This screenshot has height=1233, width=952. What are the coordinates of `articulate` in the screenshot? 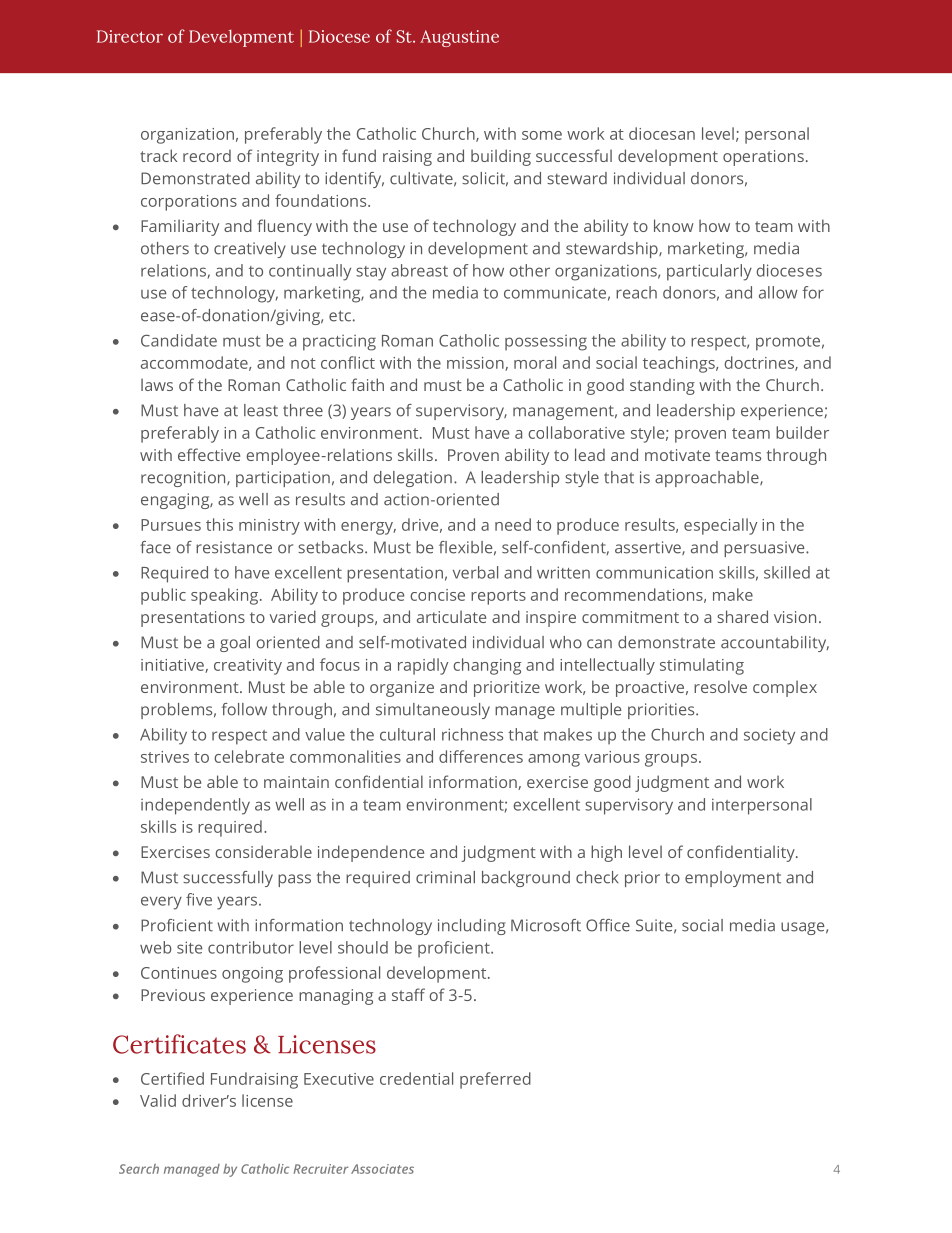 It's located at (451, 616).
